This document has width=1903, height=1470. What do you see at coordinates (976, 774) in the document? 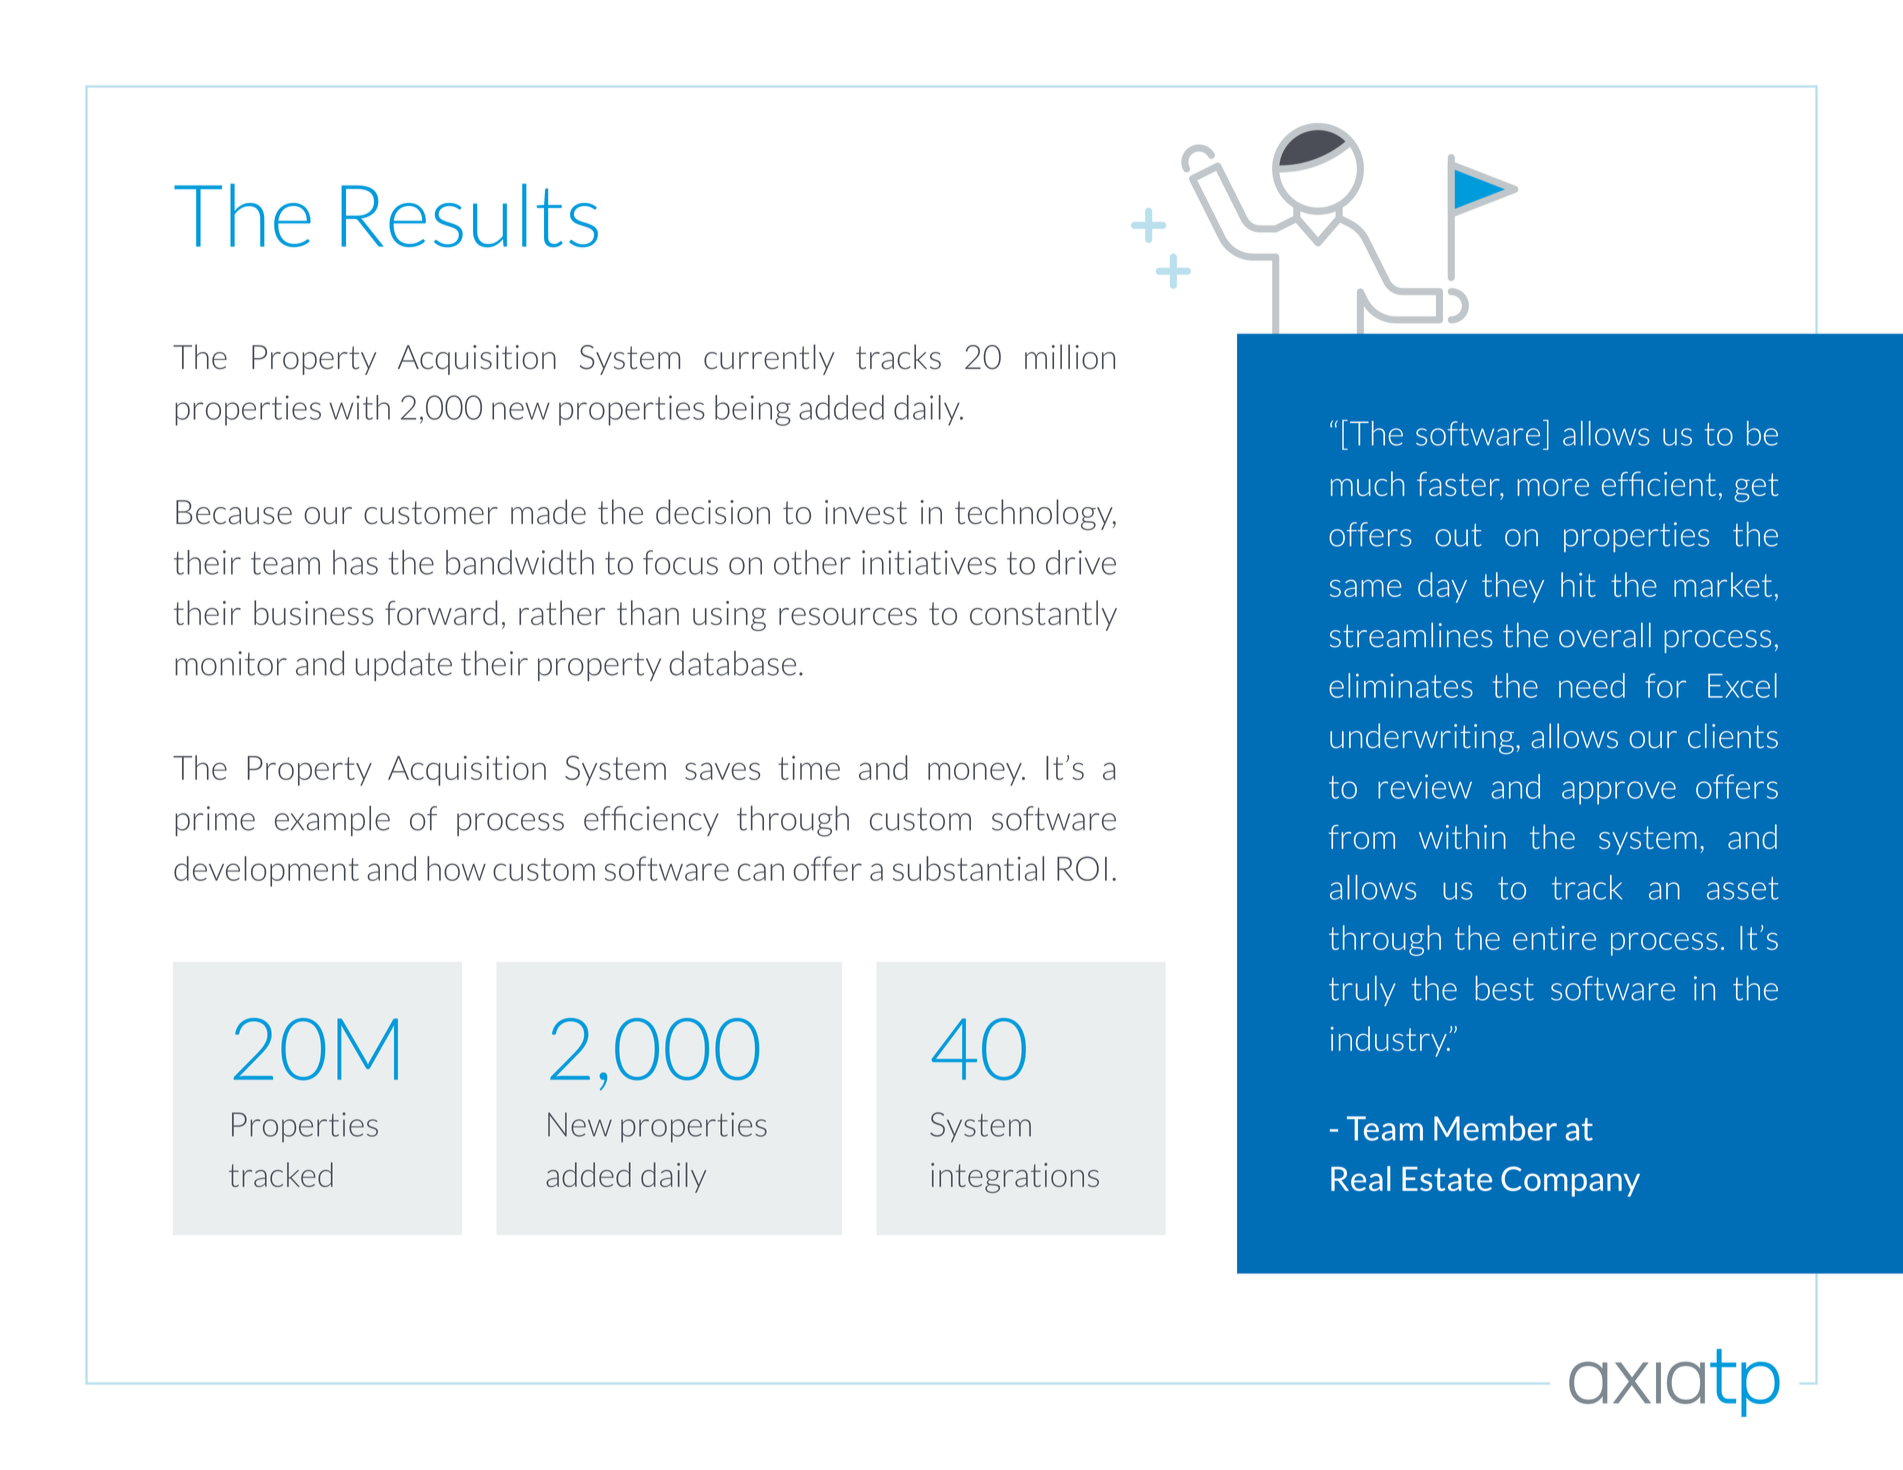
I see `money` at bounding box center [976, 774].
